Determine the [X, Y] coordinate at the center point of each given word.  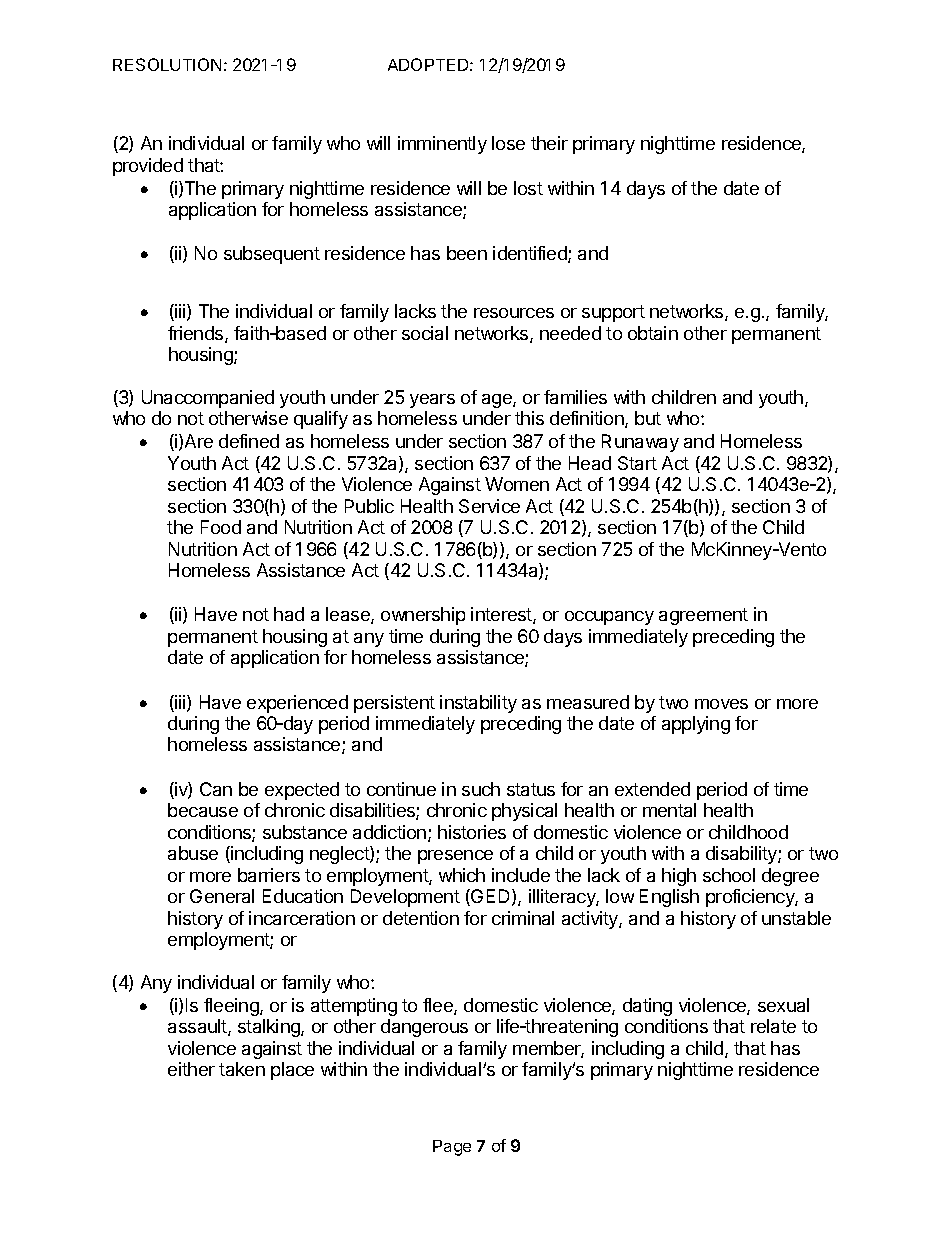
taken [242, 1069]
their [549, 143]
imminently [442, 145]
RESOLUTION [167, 64]
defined [249, 441]
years [432, 401]
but [648, 418]
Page [452, 1148]
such [481, 789]
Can [216, 789]
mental [669, 810]
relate [773, 1026]
